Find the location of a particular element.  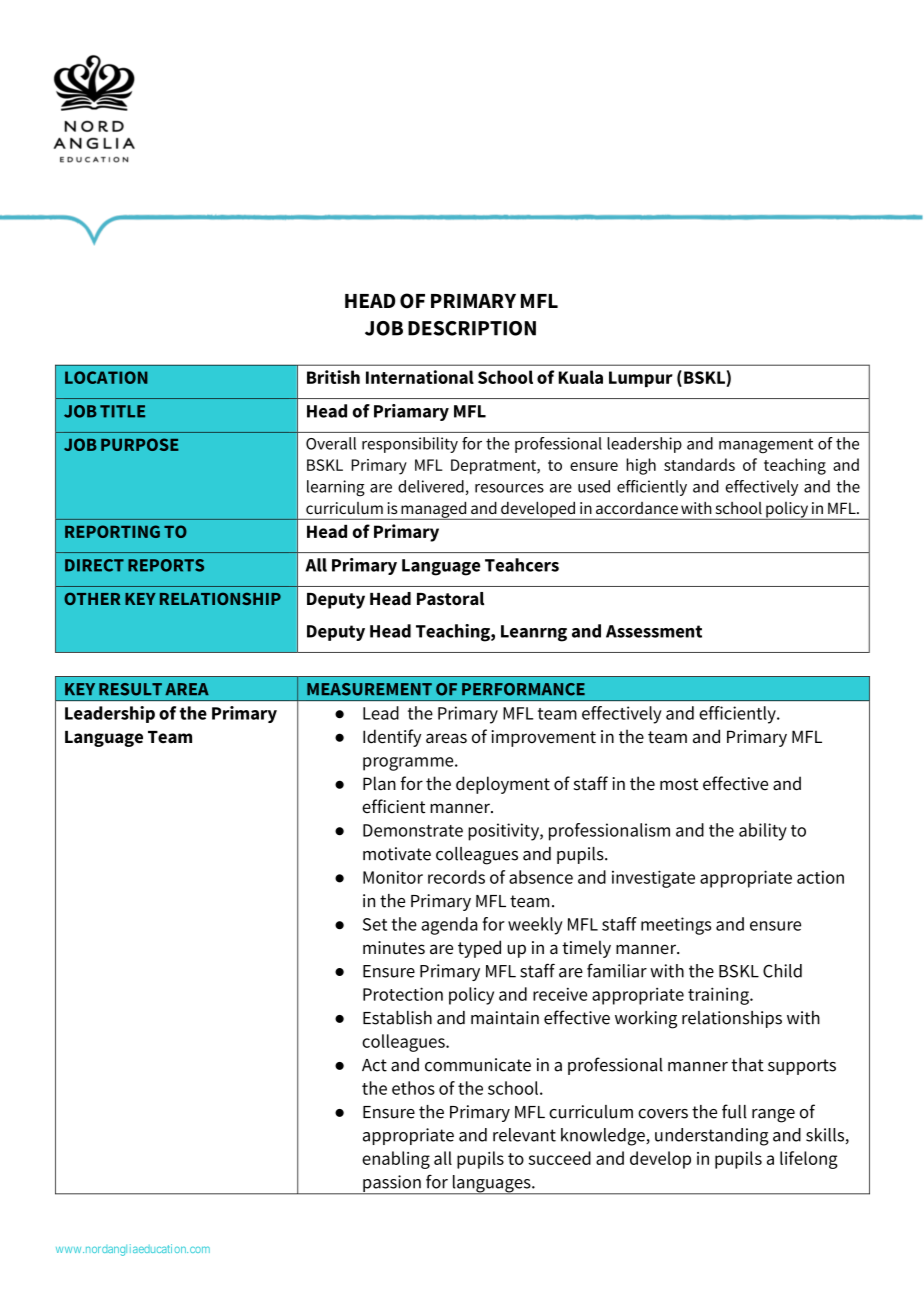

REPORTS is located at coordinates (166, 565).
